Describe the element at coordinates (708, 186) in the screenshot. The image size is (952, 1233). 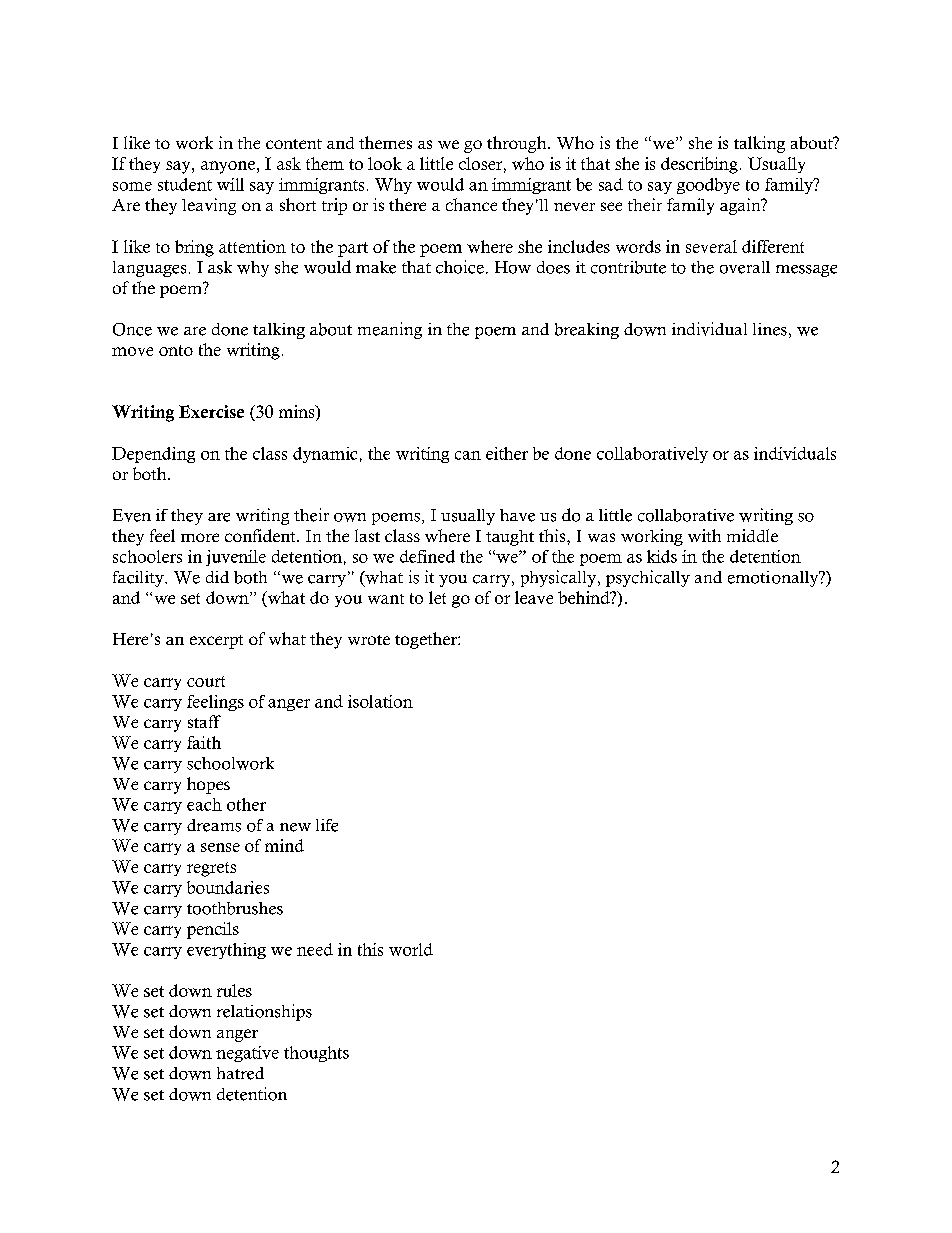
I see `goodbye` at that location.
